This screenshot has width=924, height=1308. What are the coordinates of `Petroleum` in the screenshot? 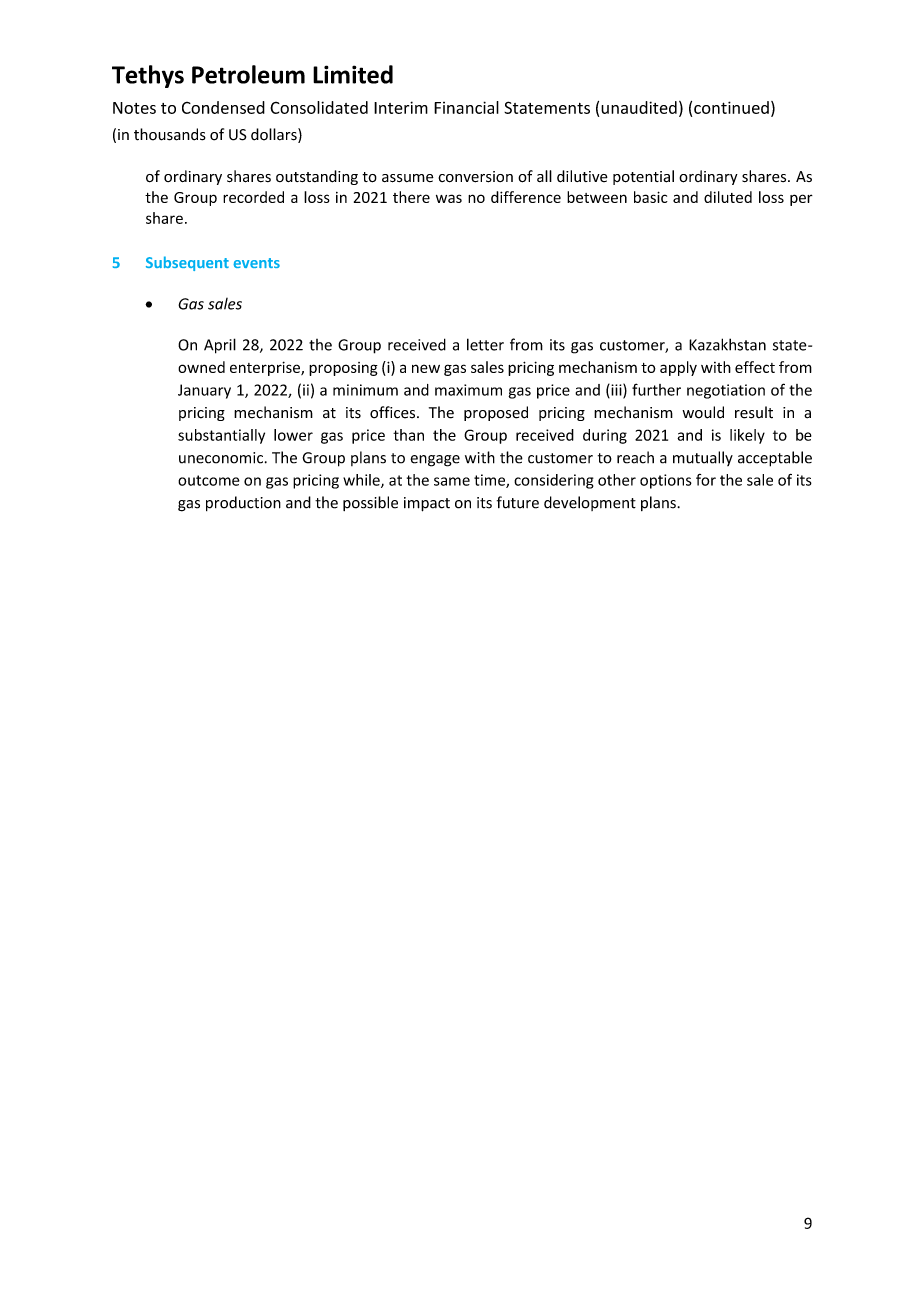 It's located at (248, 74).
